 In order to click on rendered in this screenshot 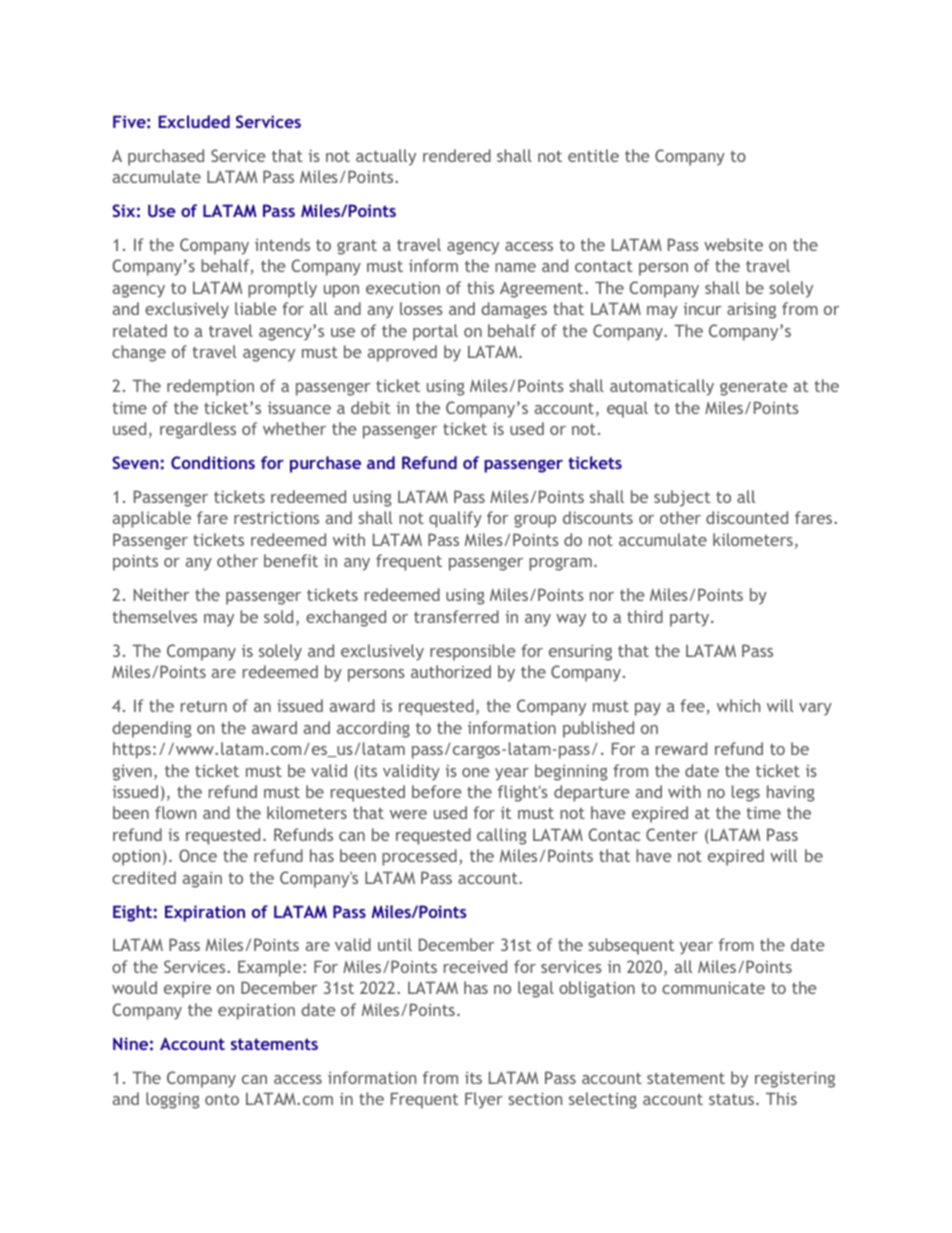, I will do `click(457, 155)`.
